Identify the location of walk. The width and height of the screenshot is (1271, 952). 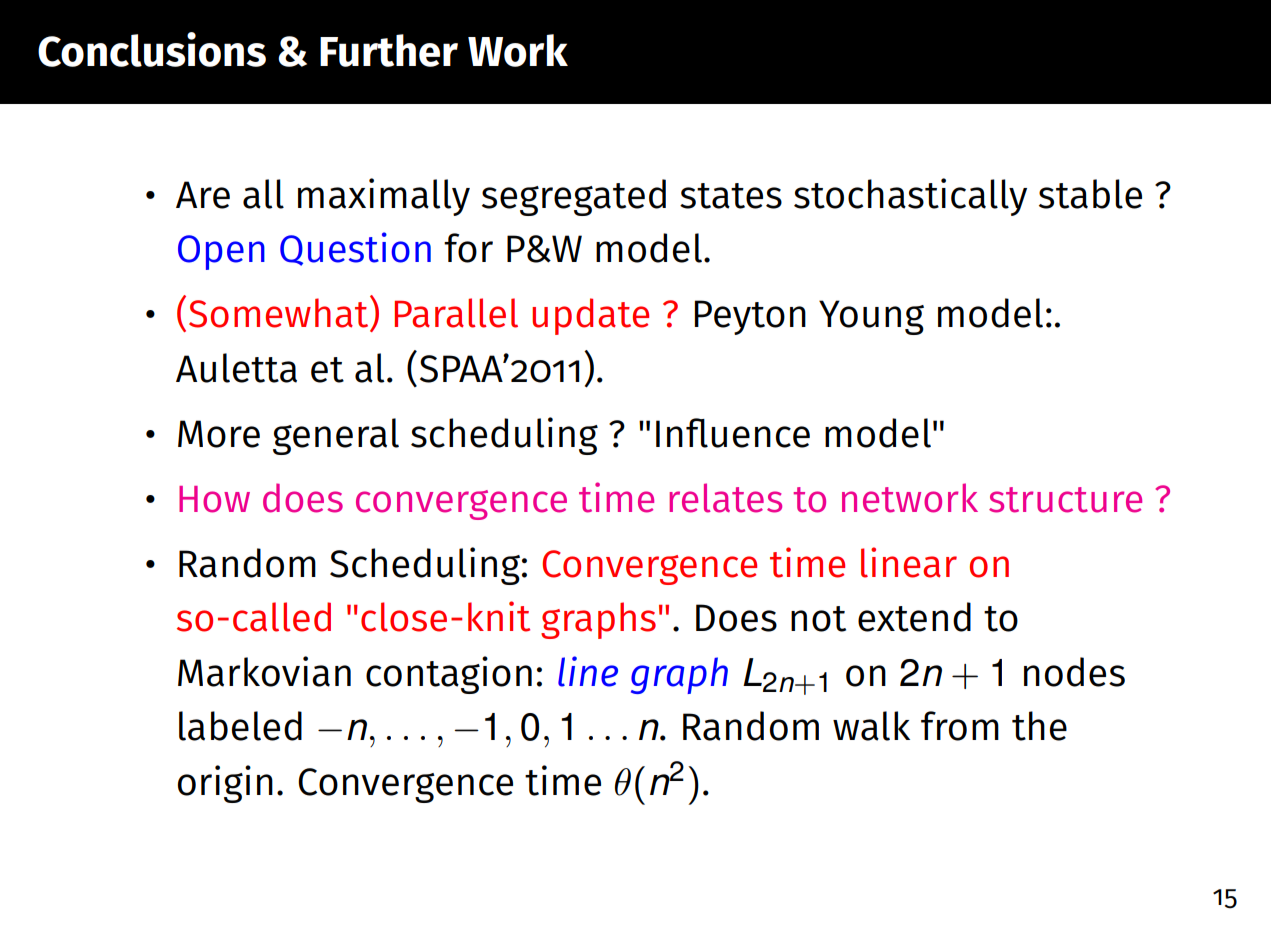
(871, 726).
